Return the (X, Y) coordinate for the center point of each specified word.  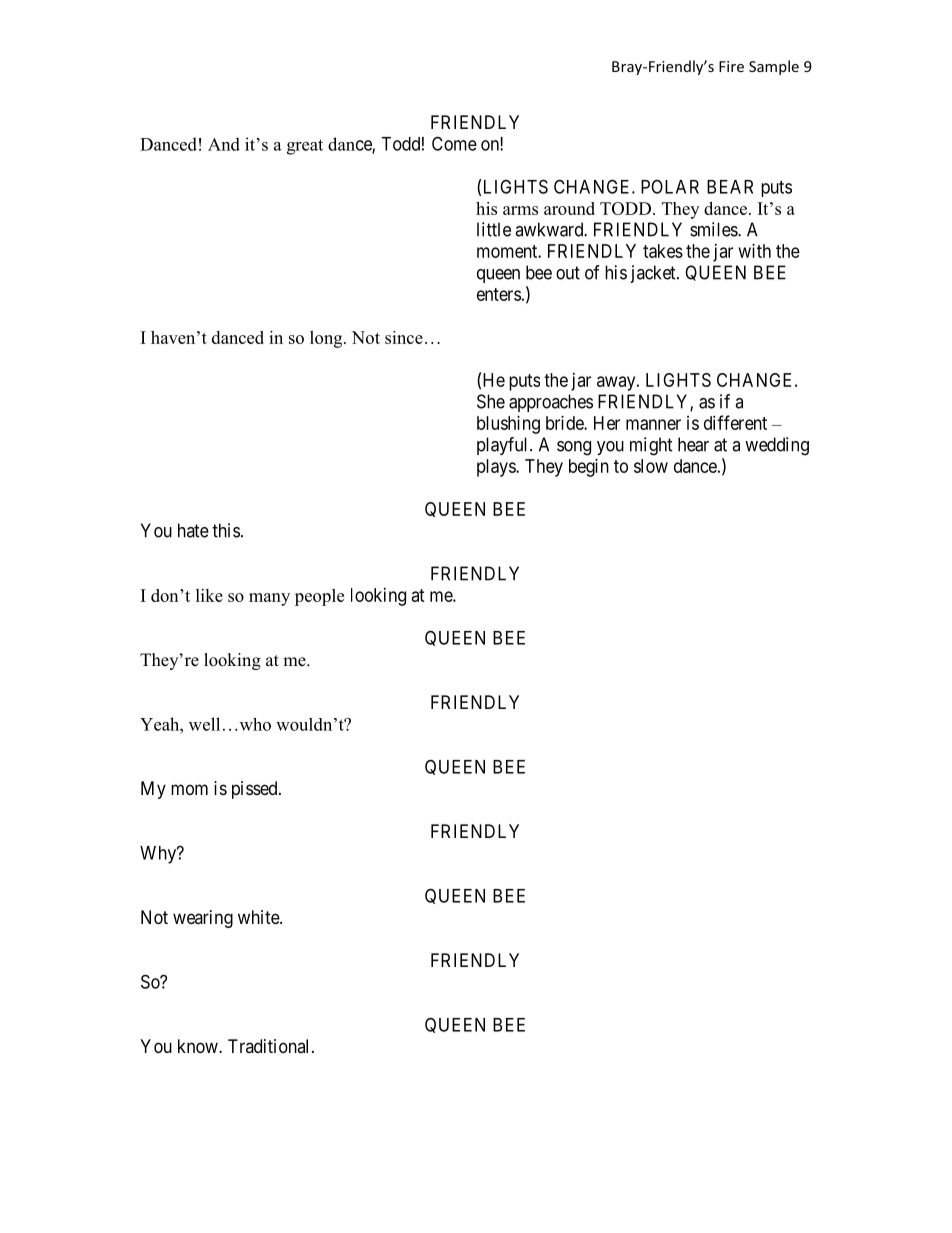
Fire (731, 66)
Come (454, 143)
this (226, 530)
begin (589, 468)
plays (497, 468)
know (199, 1046)
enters (499, 294)
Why (159, 855)
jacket (654, 274)
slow (651, 466)
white (259, 917)
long (327, 339)
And (224, 144)
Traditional (270, 1046)
